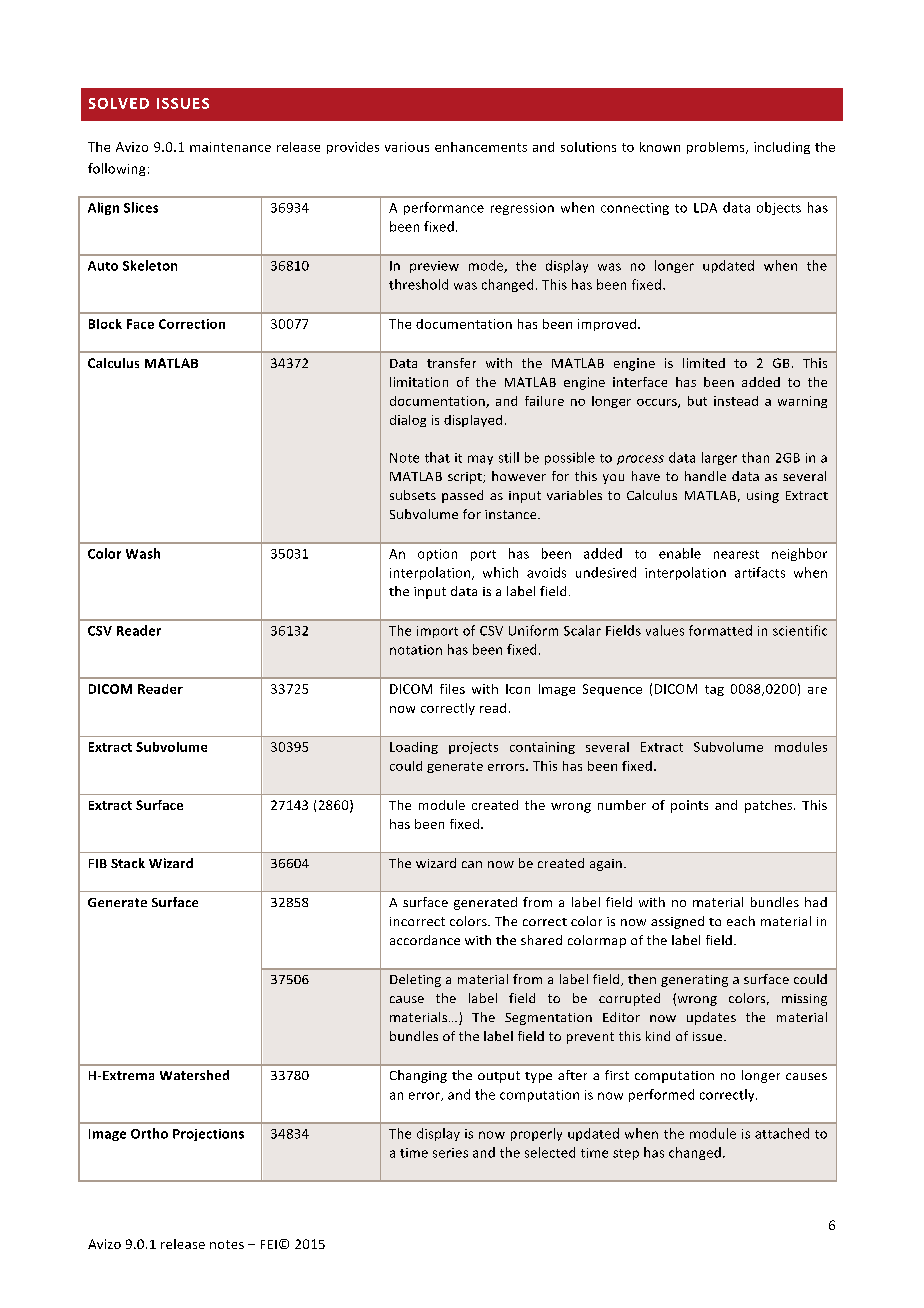 This image has width=924, height=1308. Describe the element at coordinates (452, 689) in the image. I see `files` at that location.
